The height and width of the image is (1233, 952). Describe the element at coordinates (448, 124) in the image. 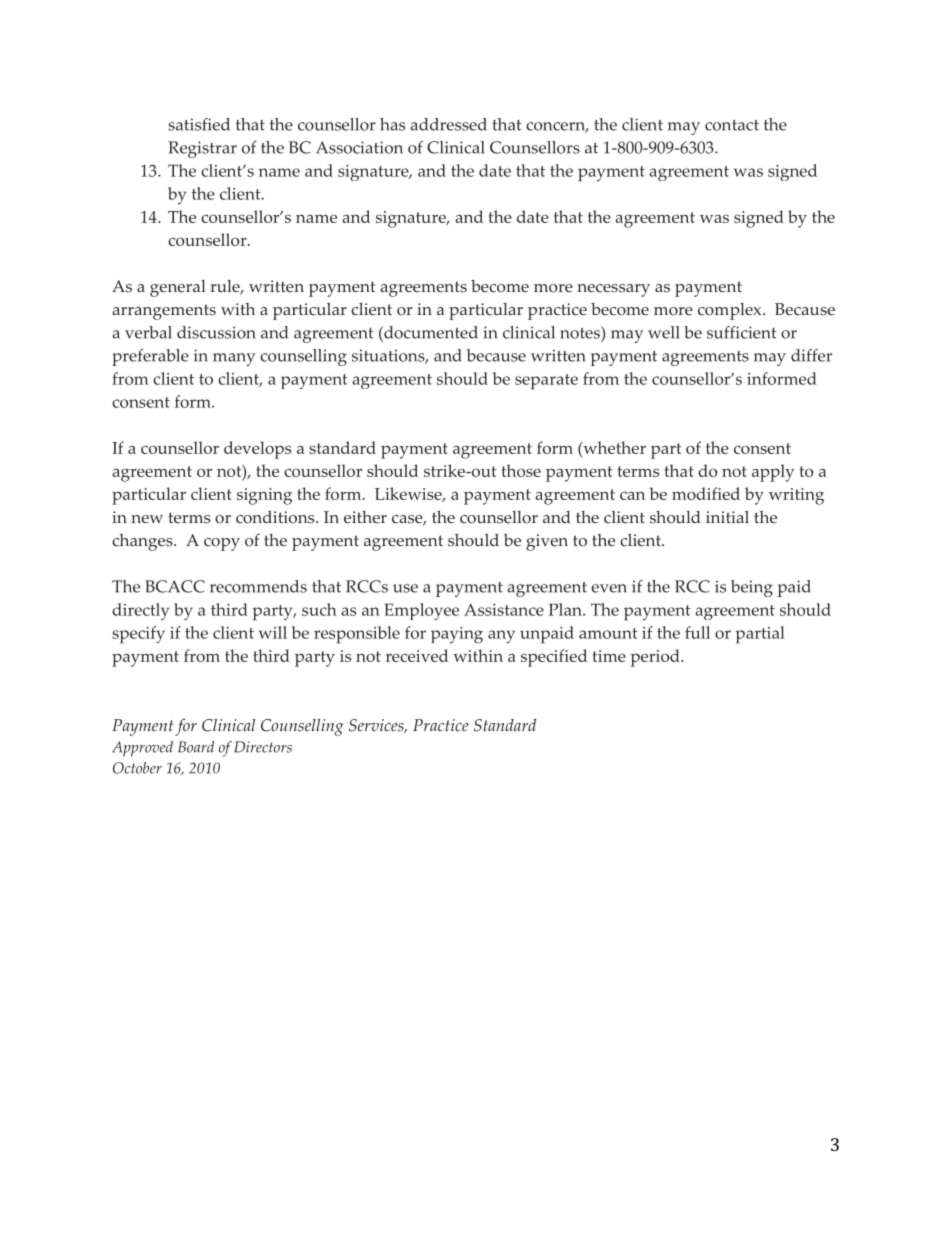

I see `addressed` at that location.
